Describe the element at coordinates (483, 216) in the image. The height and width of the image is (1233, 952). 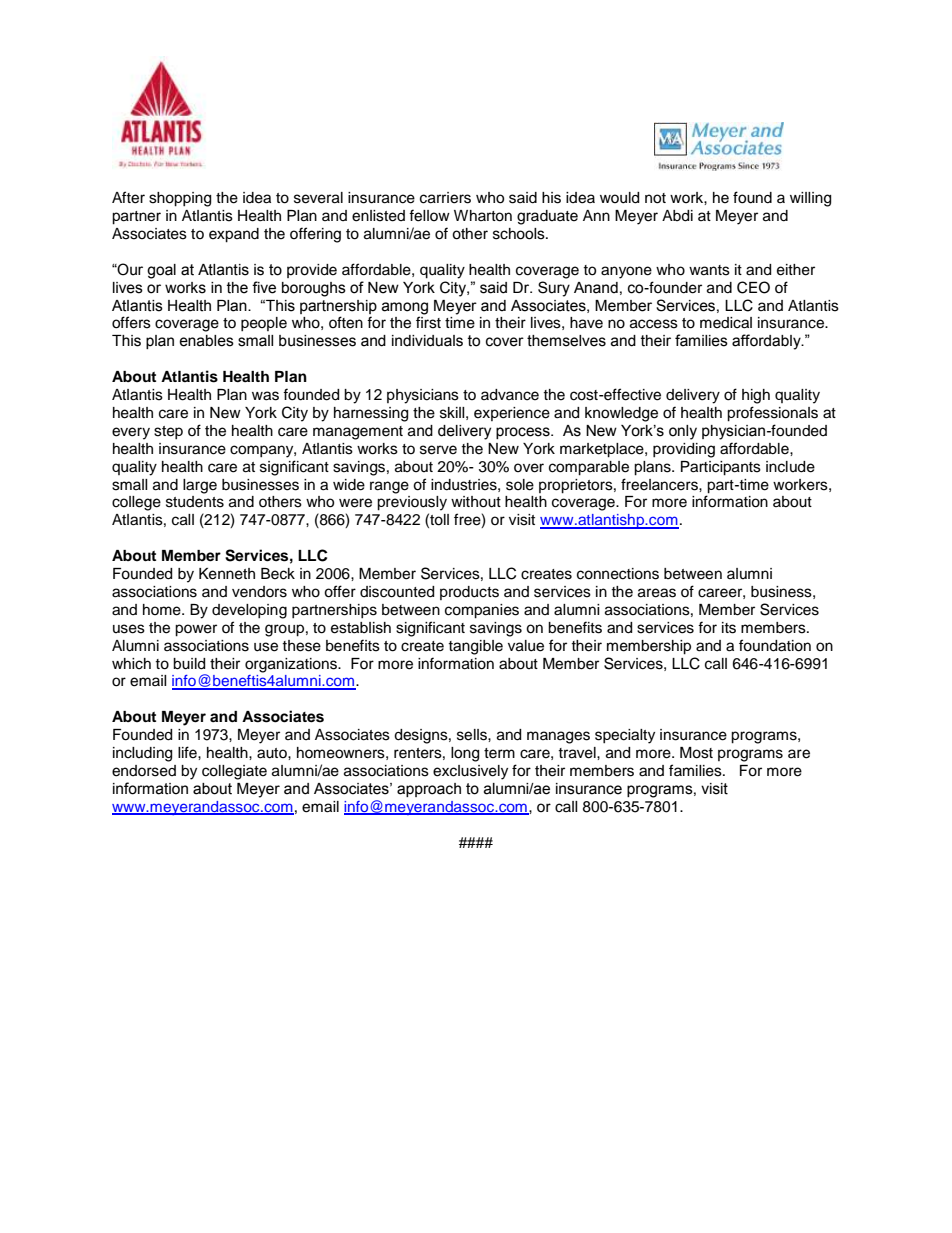
I see `Wharton` at that location.
